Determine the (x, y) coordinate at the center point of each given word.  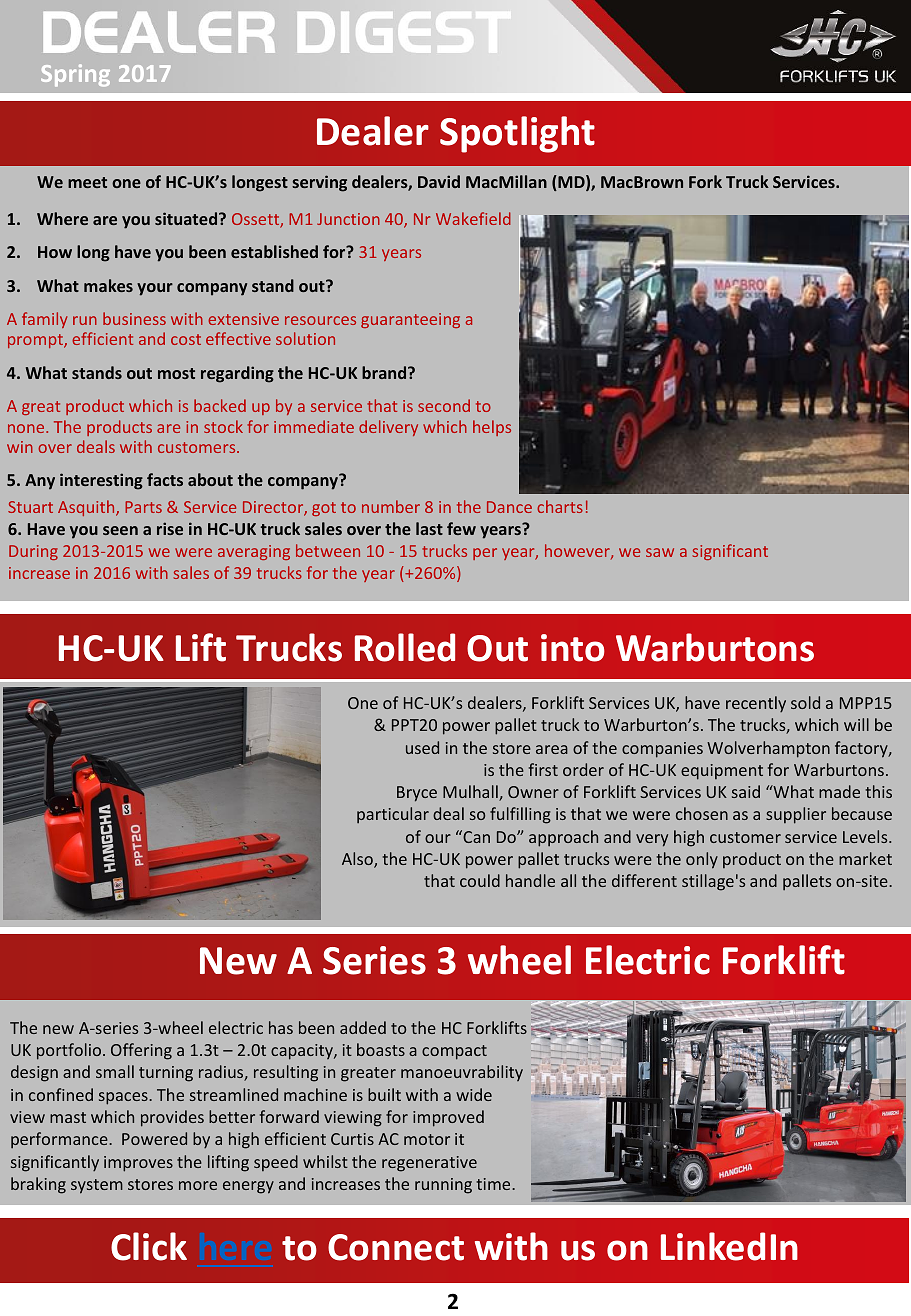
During (33, 552)
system (97, 1186)
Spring (75, 75)
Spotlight (517, 134)
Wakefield (473, 218)
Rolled (405, 647)
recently (756, 704)
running (443, 1186)
